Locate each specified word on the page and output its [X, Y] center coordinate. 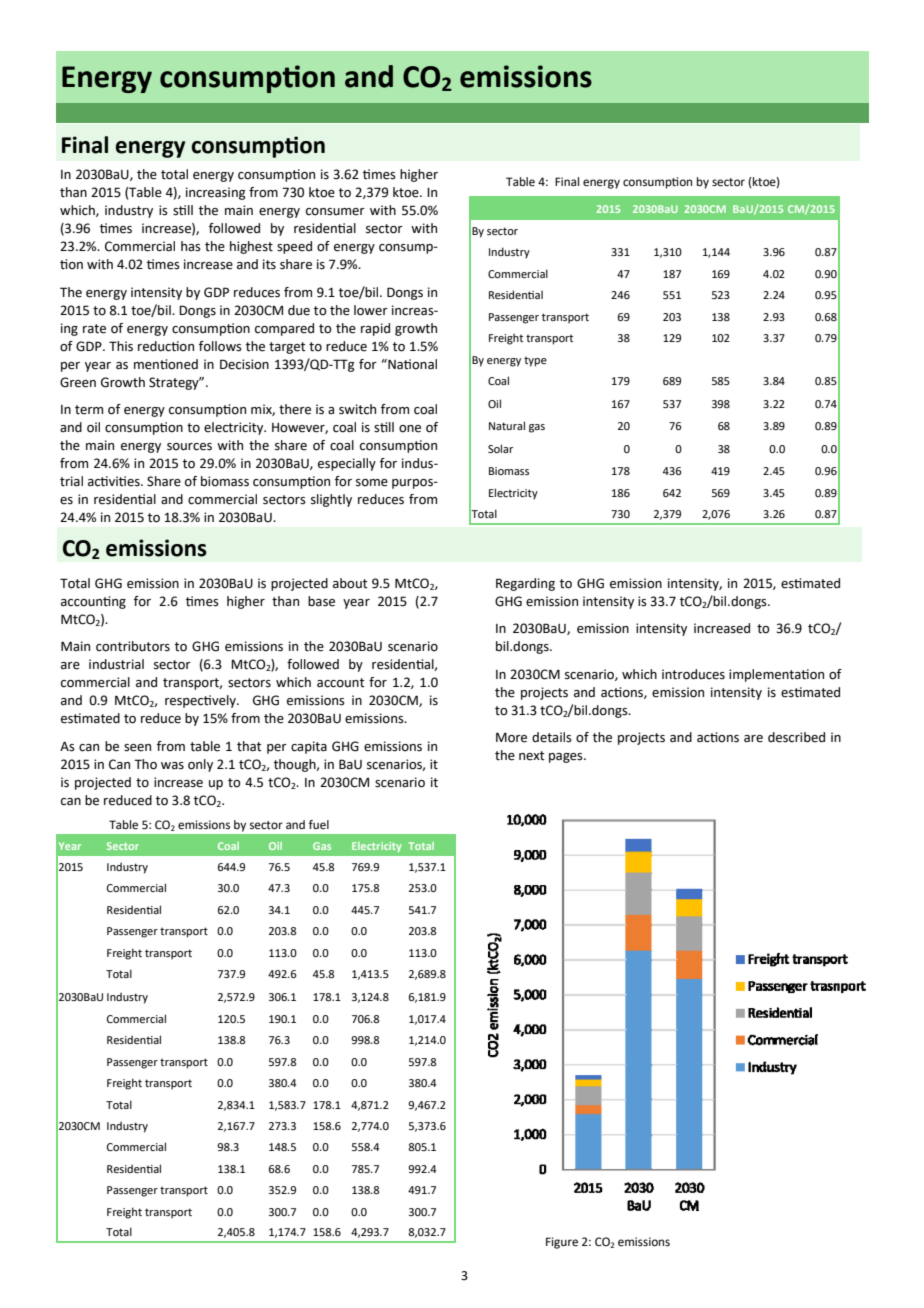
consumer [335, 212]
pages [567, 758]
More [511, 737]
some [372, 483]
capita [309, 747]
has [191, 246]
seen [137, 748]
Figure [562, 1243]
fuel [319, 825]
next [532, 756]
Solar [500, 448]
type [535, 362]
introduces [693, 674]
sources [189, 447]
